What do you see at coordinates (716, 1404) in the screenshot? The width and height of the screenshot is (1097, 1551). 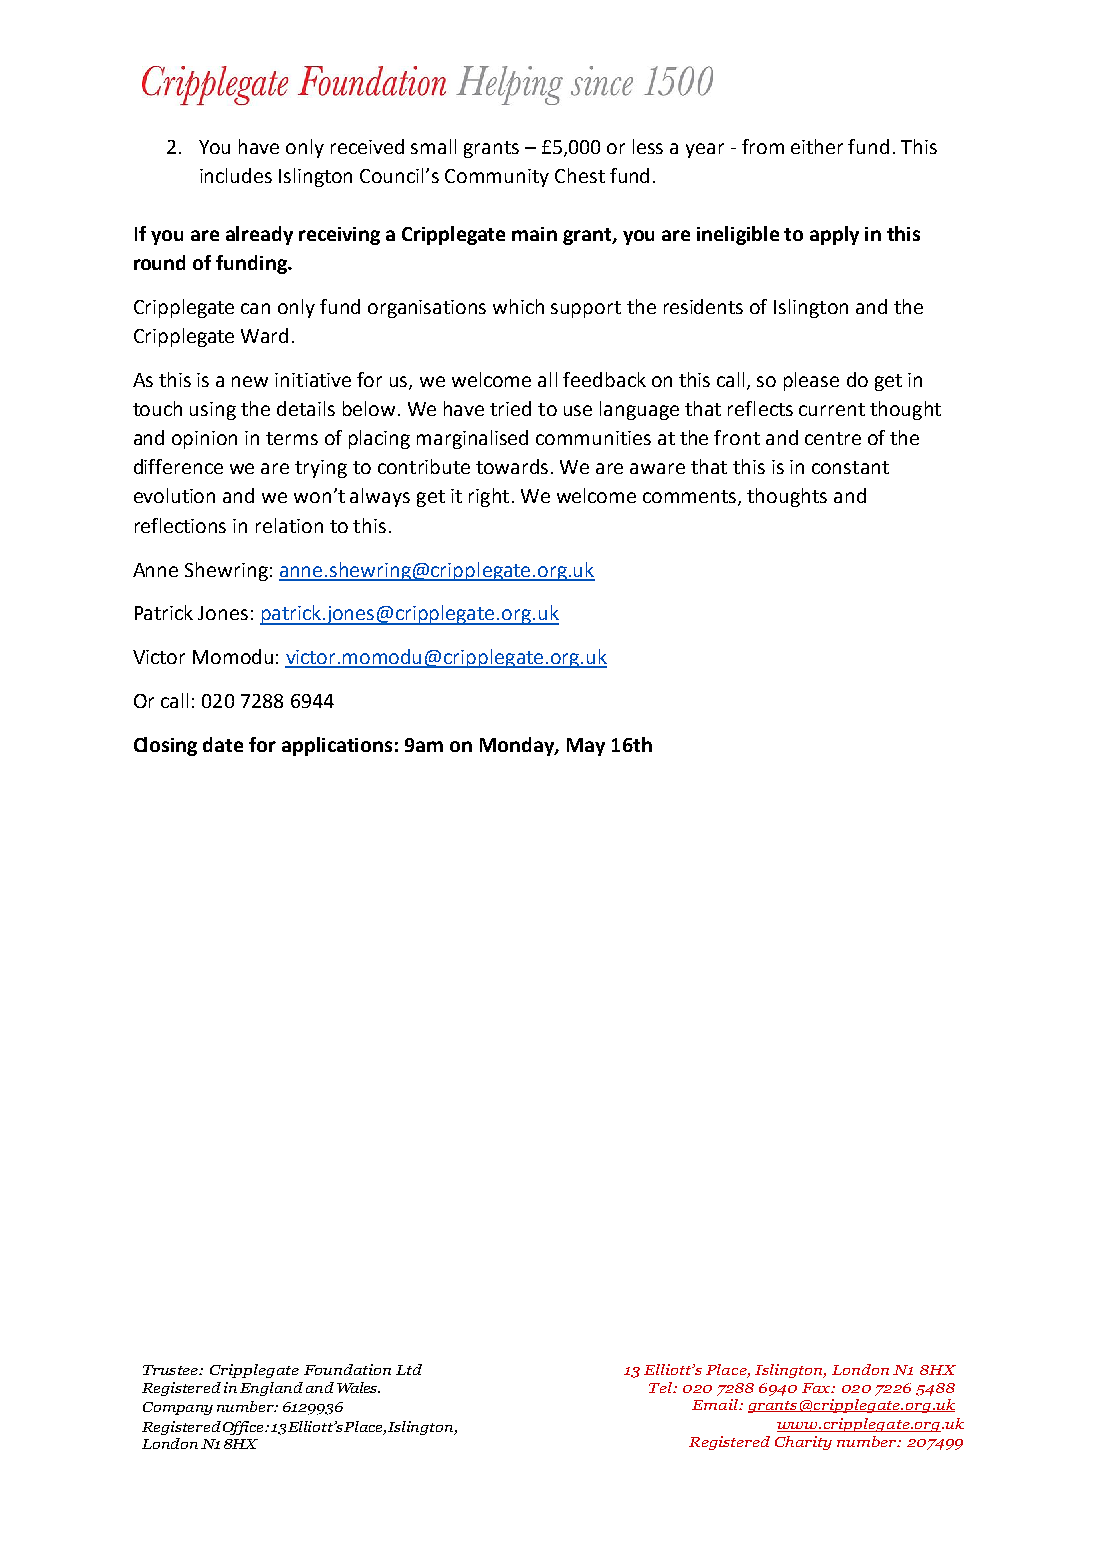 I see `Email` at bounding box center [716, 1404].
